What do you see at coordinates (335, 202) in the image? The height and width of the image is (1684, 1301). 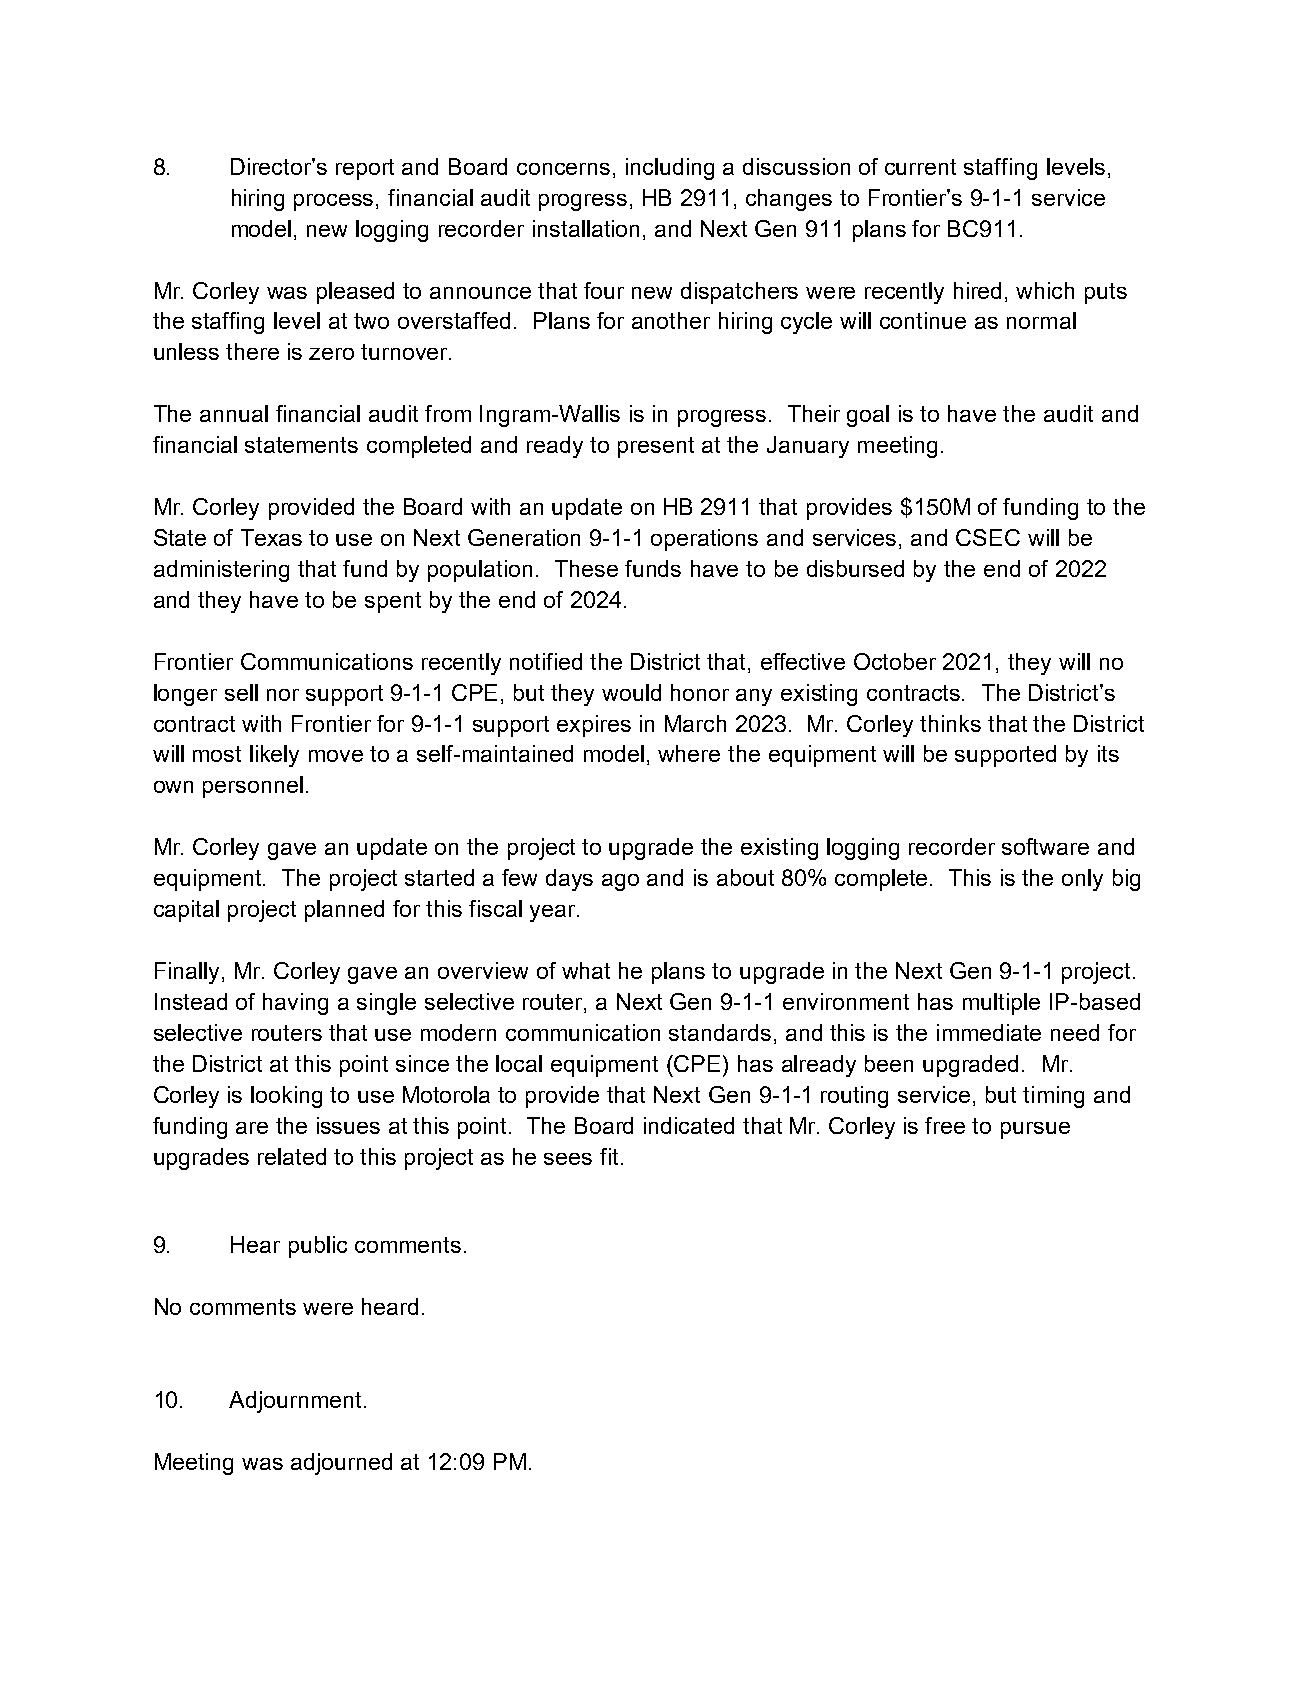 I see `process` at bounding box center [335, 202].
